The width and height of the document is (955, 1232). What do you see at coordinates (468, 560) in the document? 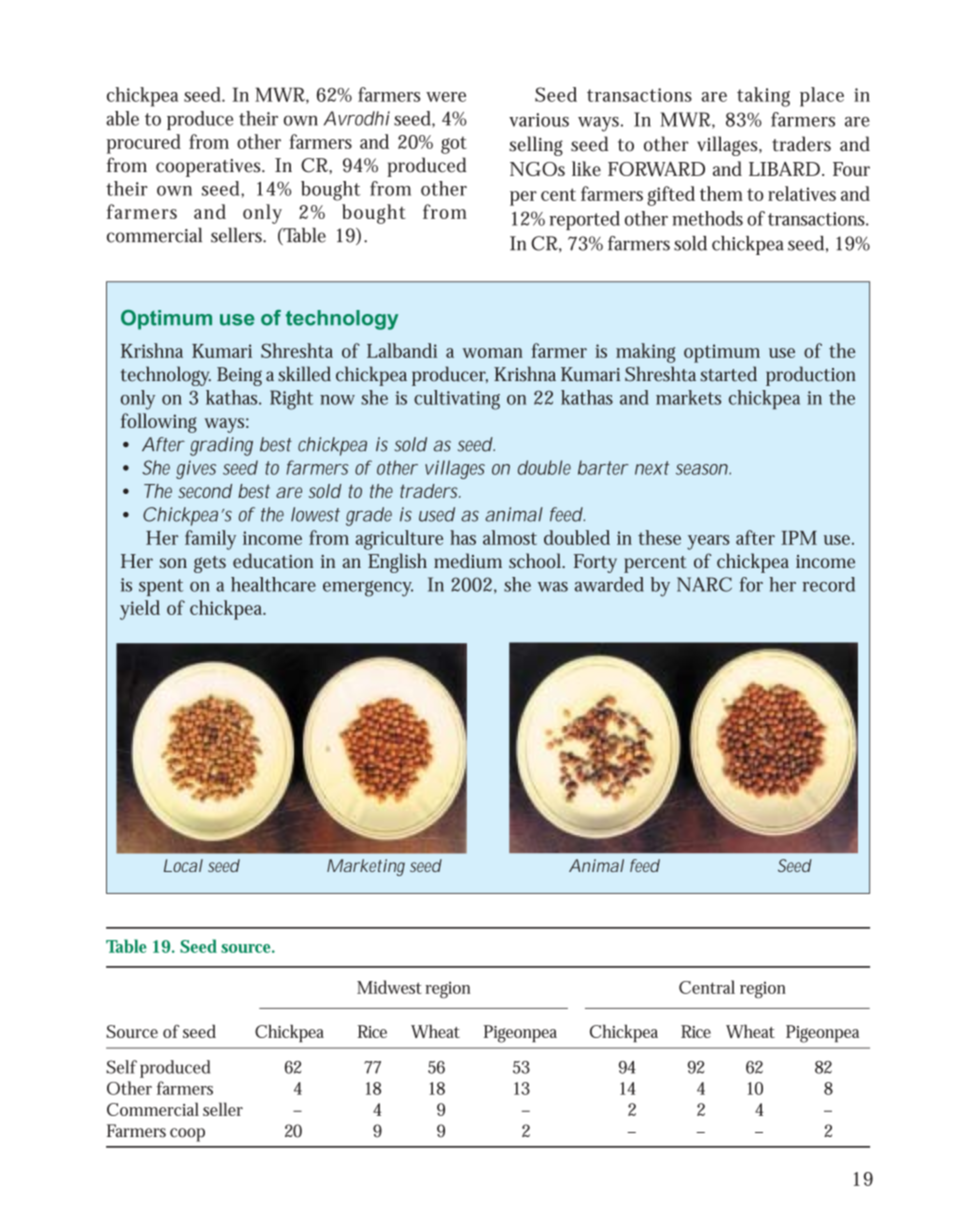
I see `medium` at bounding box center [468, 560].
